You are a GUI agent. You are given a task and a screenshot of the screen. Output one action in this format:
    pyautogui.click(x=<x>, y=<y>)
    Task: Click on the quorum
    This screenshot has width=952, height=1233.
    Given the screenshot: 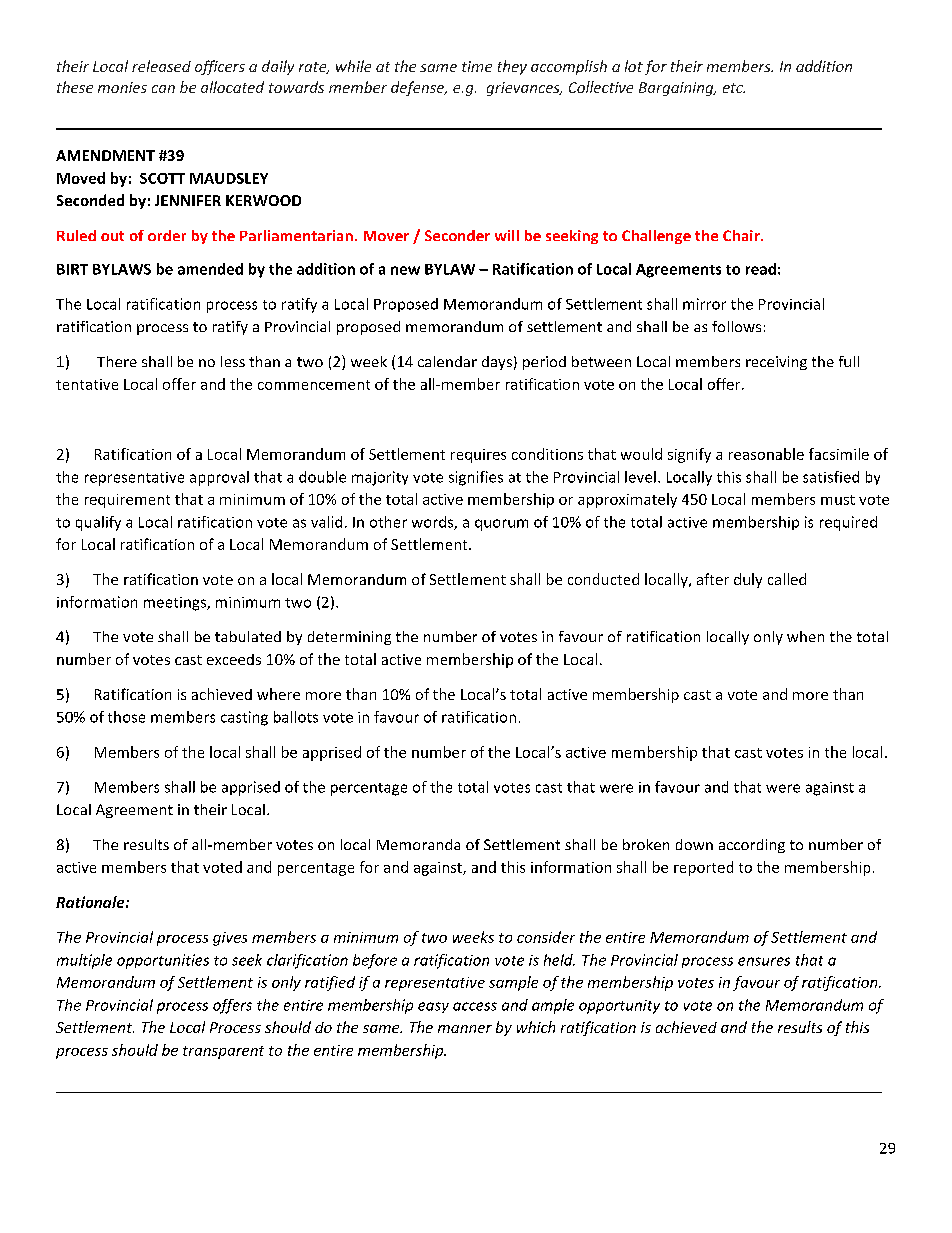 What is the action you would take?
    pyautogui.click(x=501, y=525)
